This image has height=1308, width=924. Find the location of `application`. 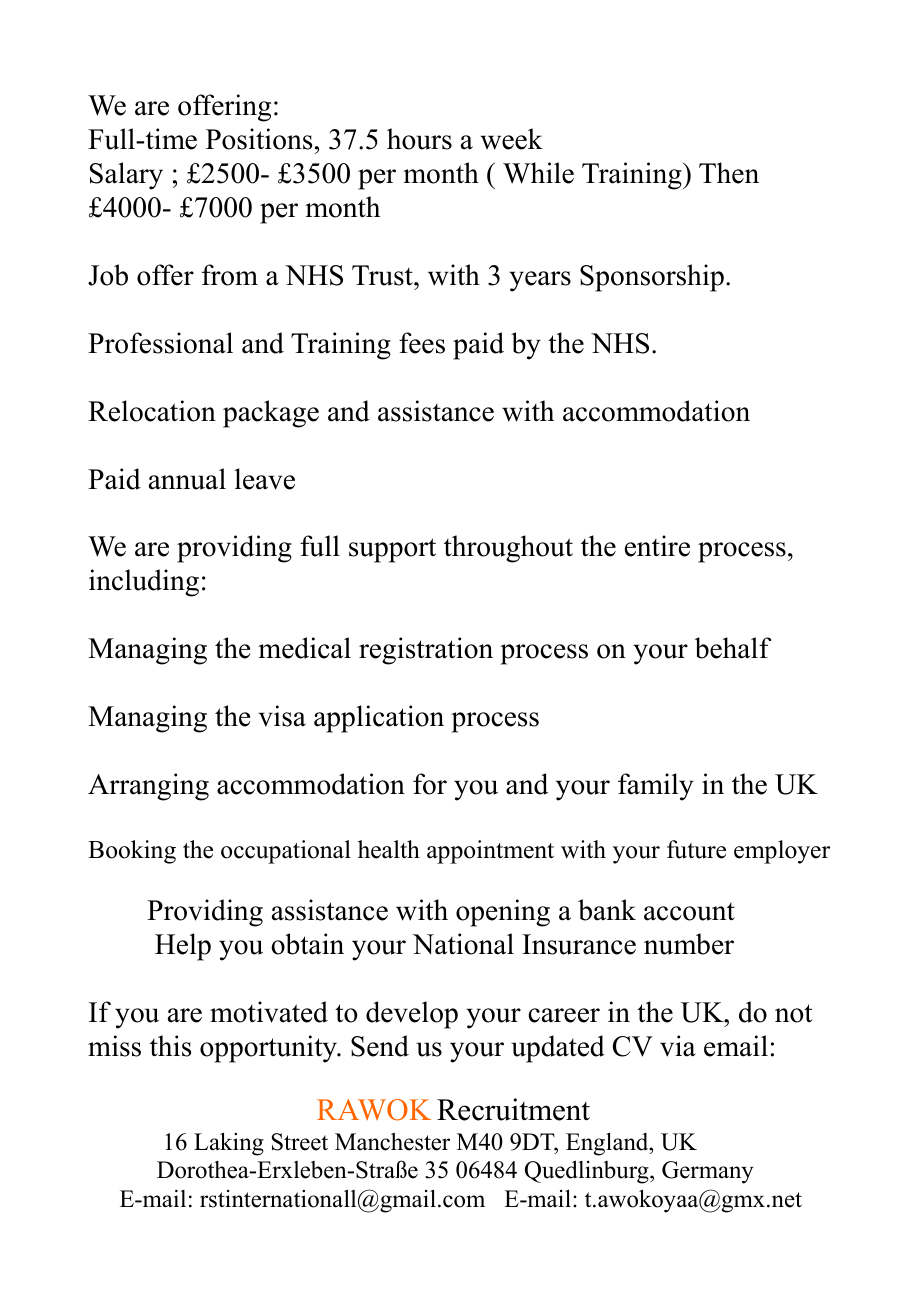

application is located at coordinates (379, 719).
